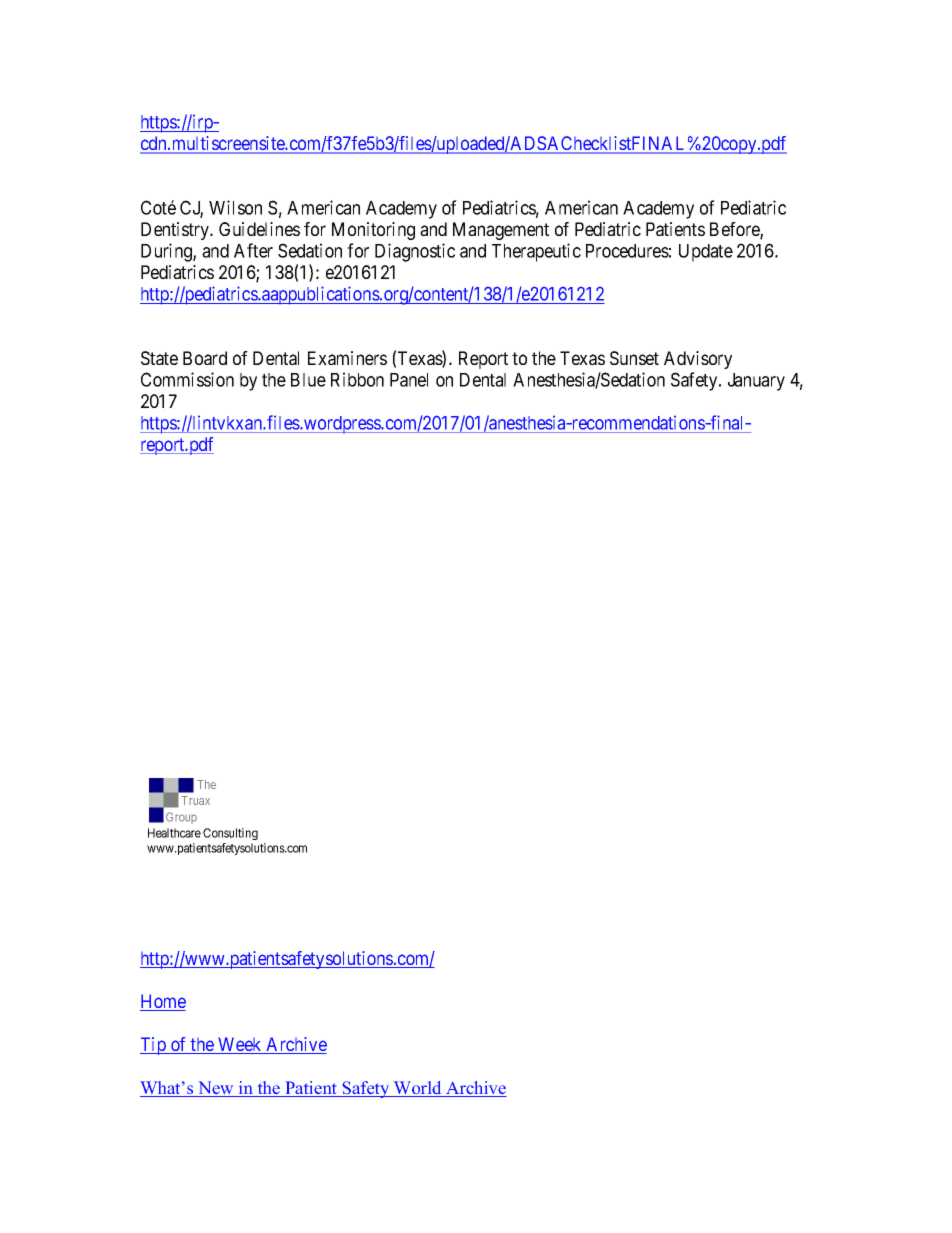 The width and height of the screenshot is (952, 1233). What do you see at coordinates (187, 379) in the screenshot?
I see `Commission` at bounding box center [187, 379].
